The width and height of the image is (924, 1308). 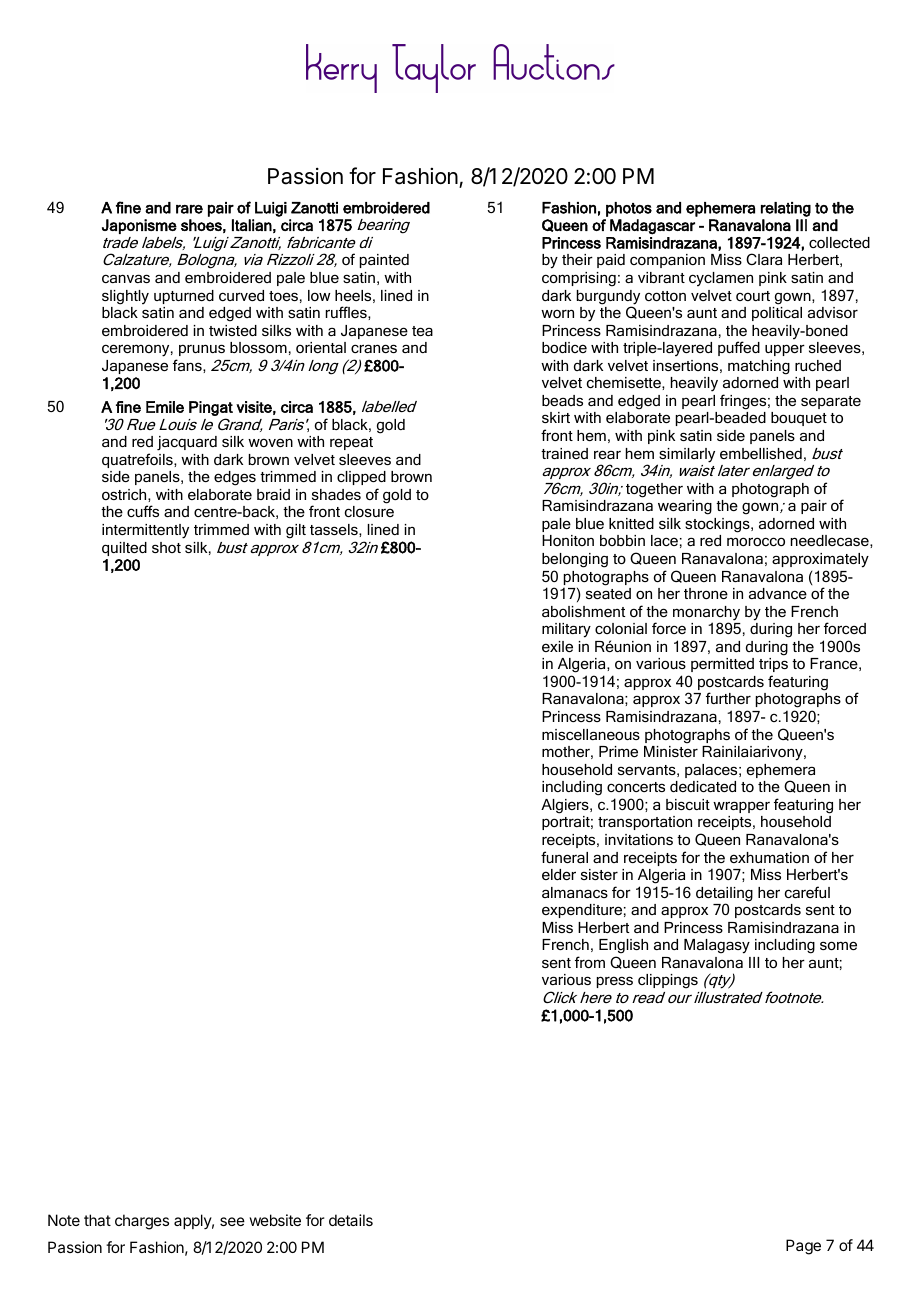 What do you see at coordinates (590, 962) in the image?
I see `from` at bounding box center [590, 962].
